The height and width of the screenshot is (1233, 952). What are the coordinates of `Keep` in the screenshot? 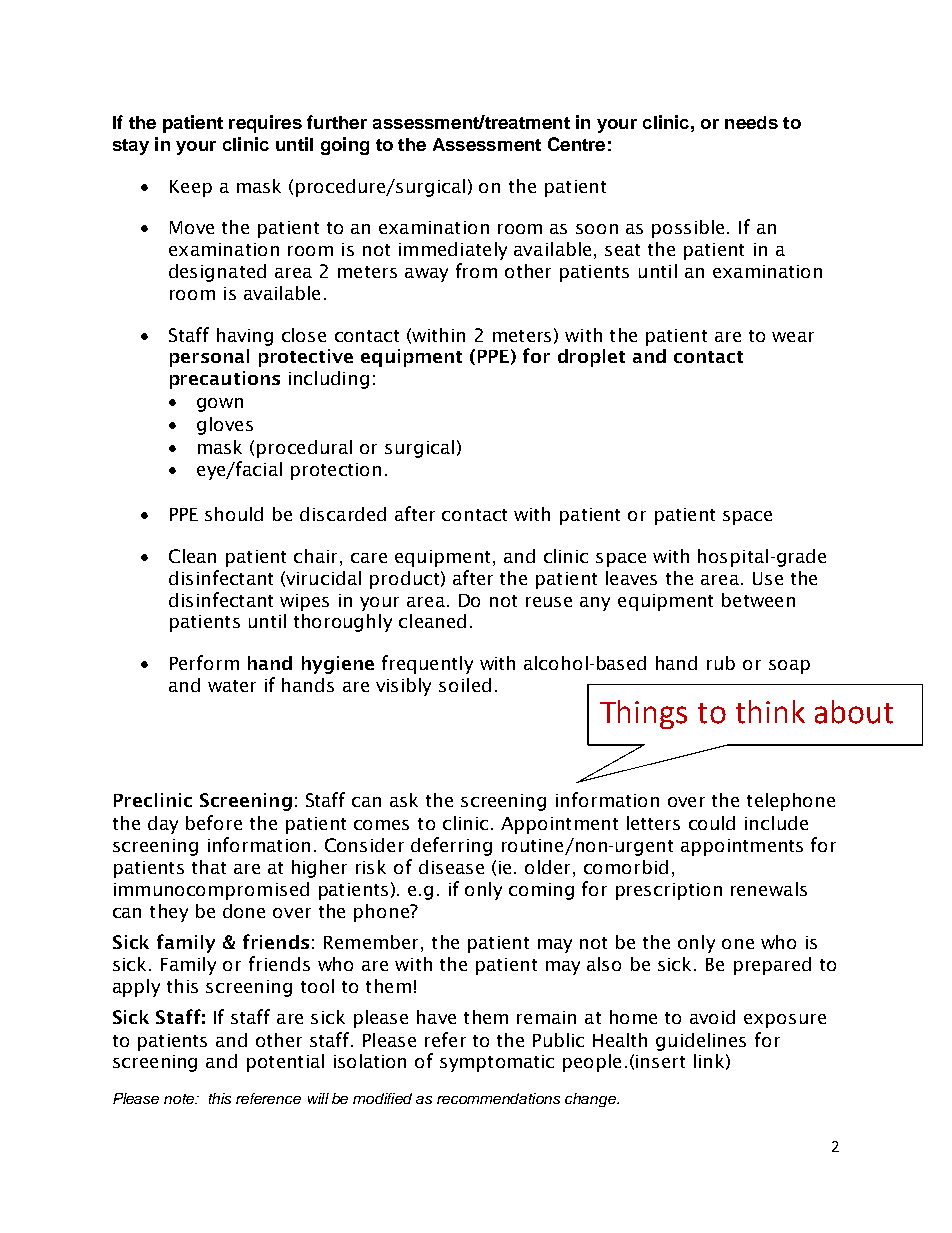 It's located at (191, 188).
